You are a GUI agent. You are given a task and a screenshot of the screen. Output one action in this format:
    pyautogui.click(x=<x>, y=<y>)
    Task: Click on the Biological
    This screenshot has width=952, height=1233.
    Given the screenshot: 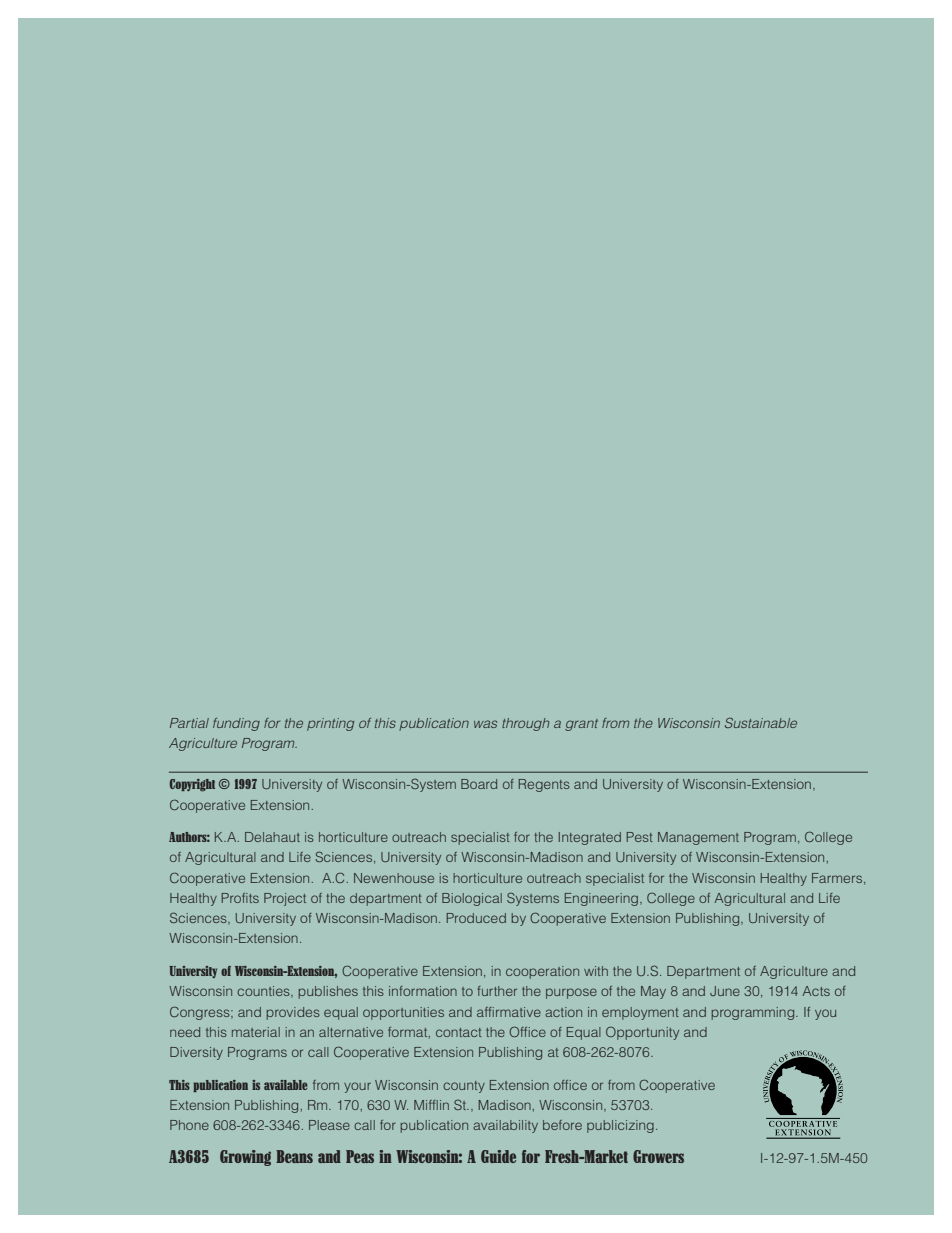 What is the action you would take?
    pyautogui.click(x=472, y=899)
